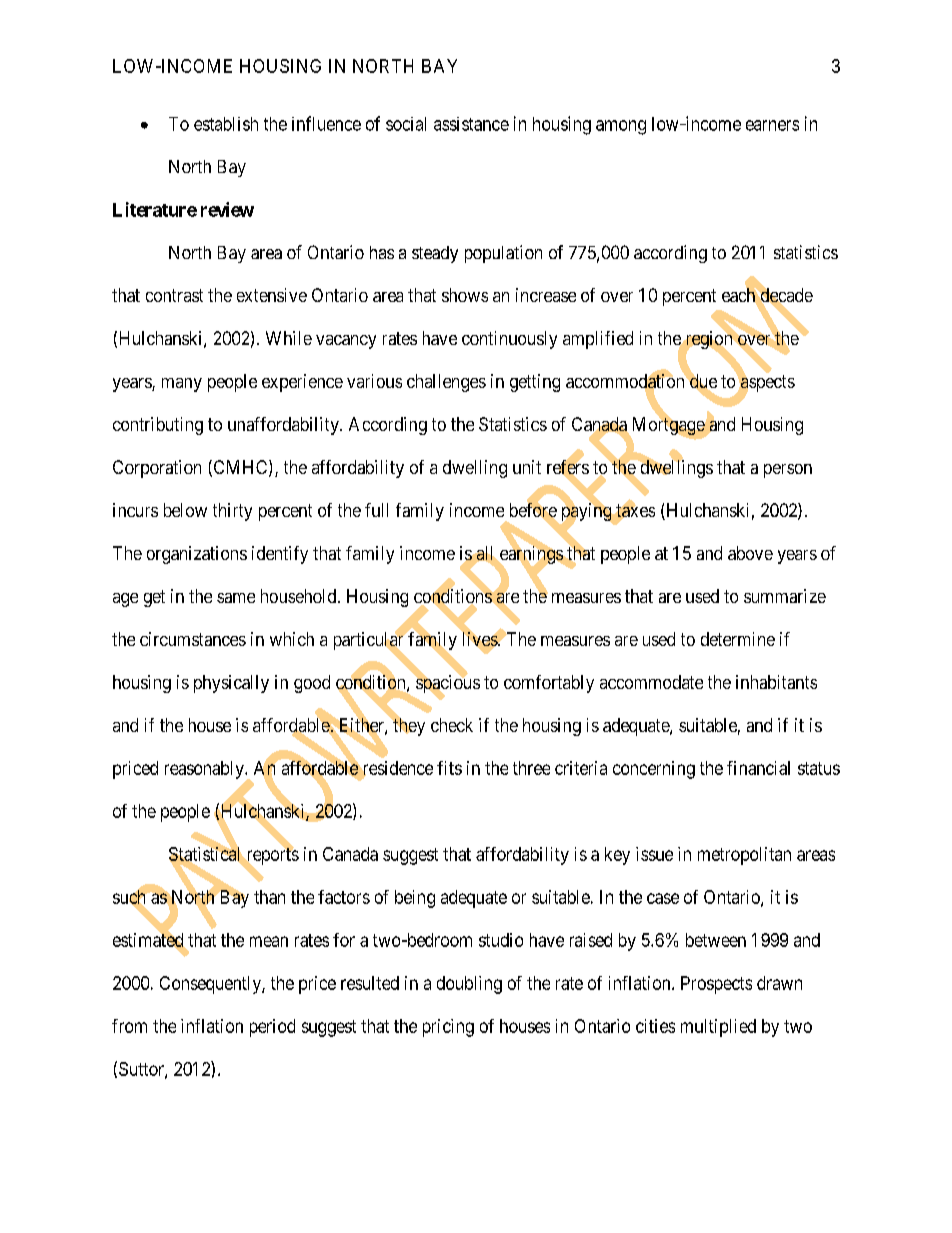  I want to click on period, so click(272, 1028).
